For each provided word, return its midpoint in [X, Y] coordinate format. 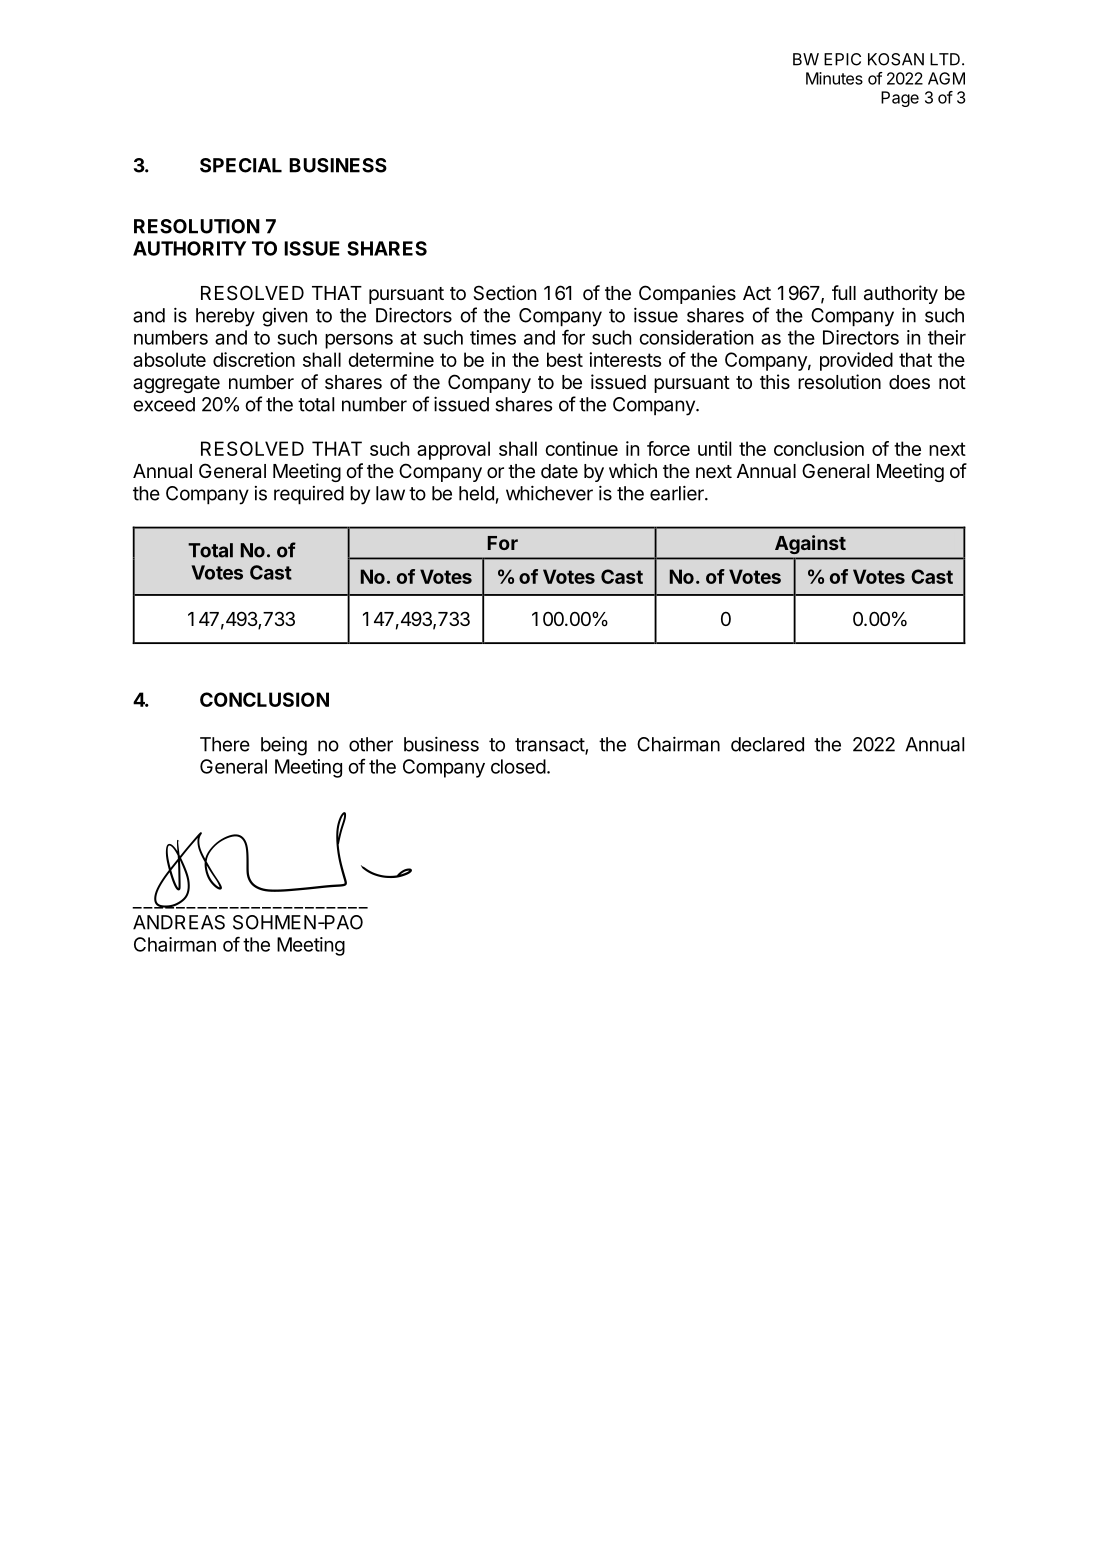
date [559, 471]
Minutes [834, 78]
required [309, 495]
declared [767, 744]
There [225, 744]
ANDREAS [179, 922]
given [284, 317]
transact [550, 746]
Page [900, 99]
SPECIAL [241, 165]
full [844, 292]
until [714, 448]
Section [504, 293]
